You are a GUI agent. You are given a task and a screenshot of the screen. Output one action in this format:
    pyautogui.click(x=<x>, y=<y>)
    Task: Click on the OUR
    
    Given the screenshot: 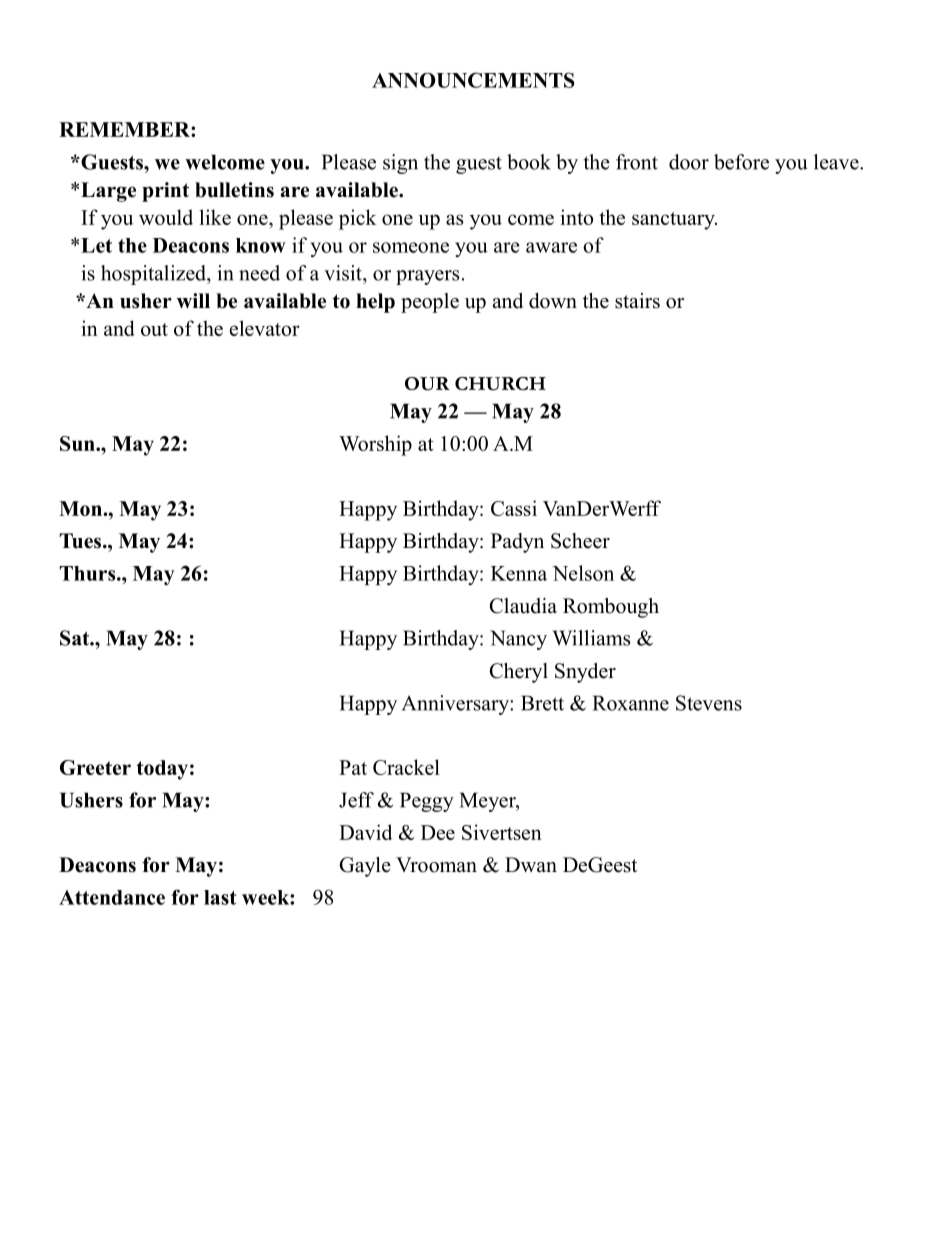 What is the action you would take?
    pyautogui.click(x=427, y=384)
